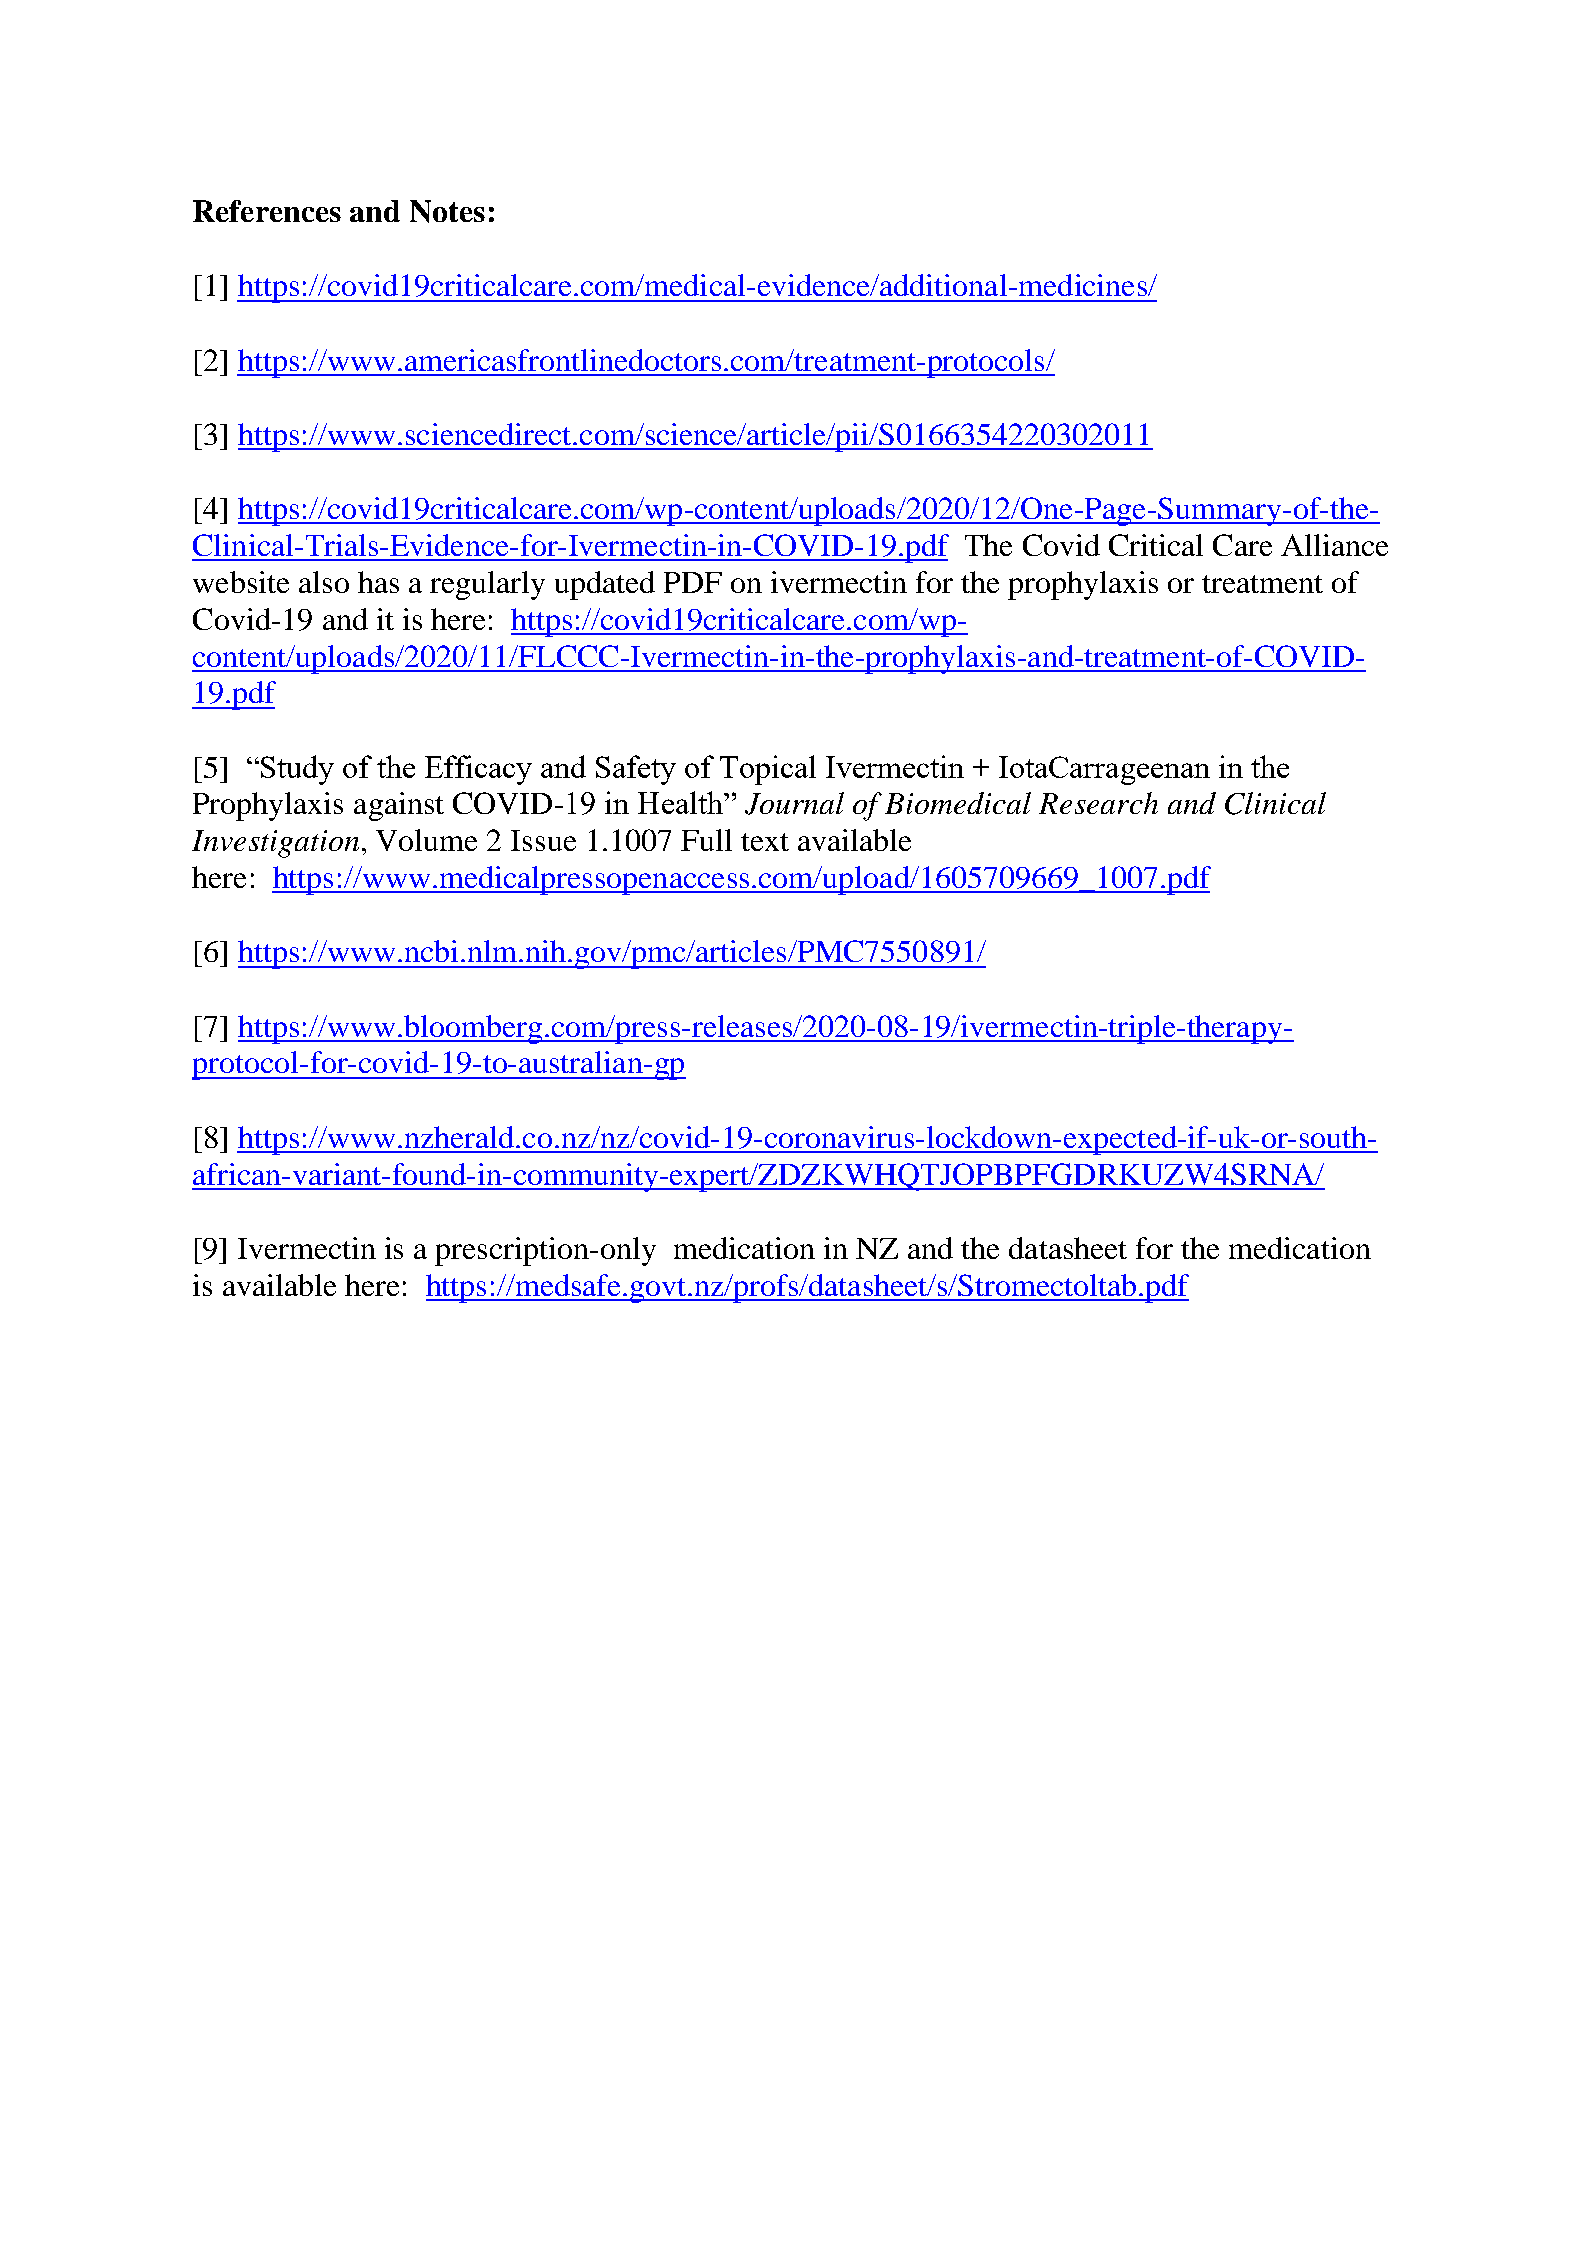 This screenshot has width=1590, height=2248. Describe the element at coordinates (378, 582) in the screenshot. I see `has` at that location.
